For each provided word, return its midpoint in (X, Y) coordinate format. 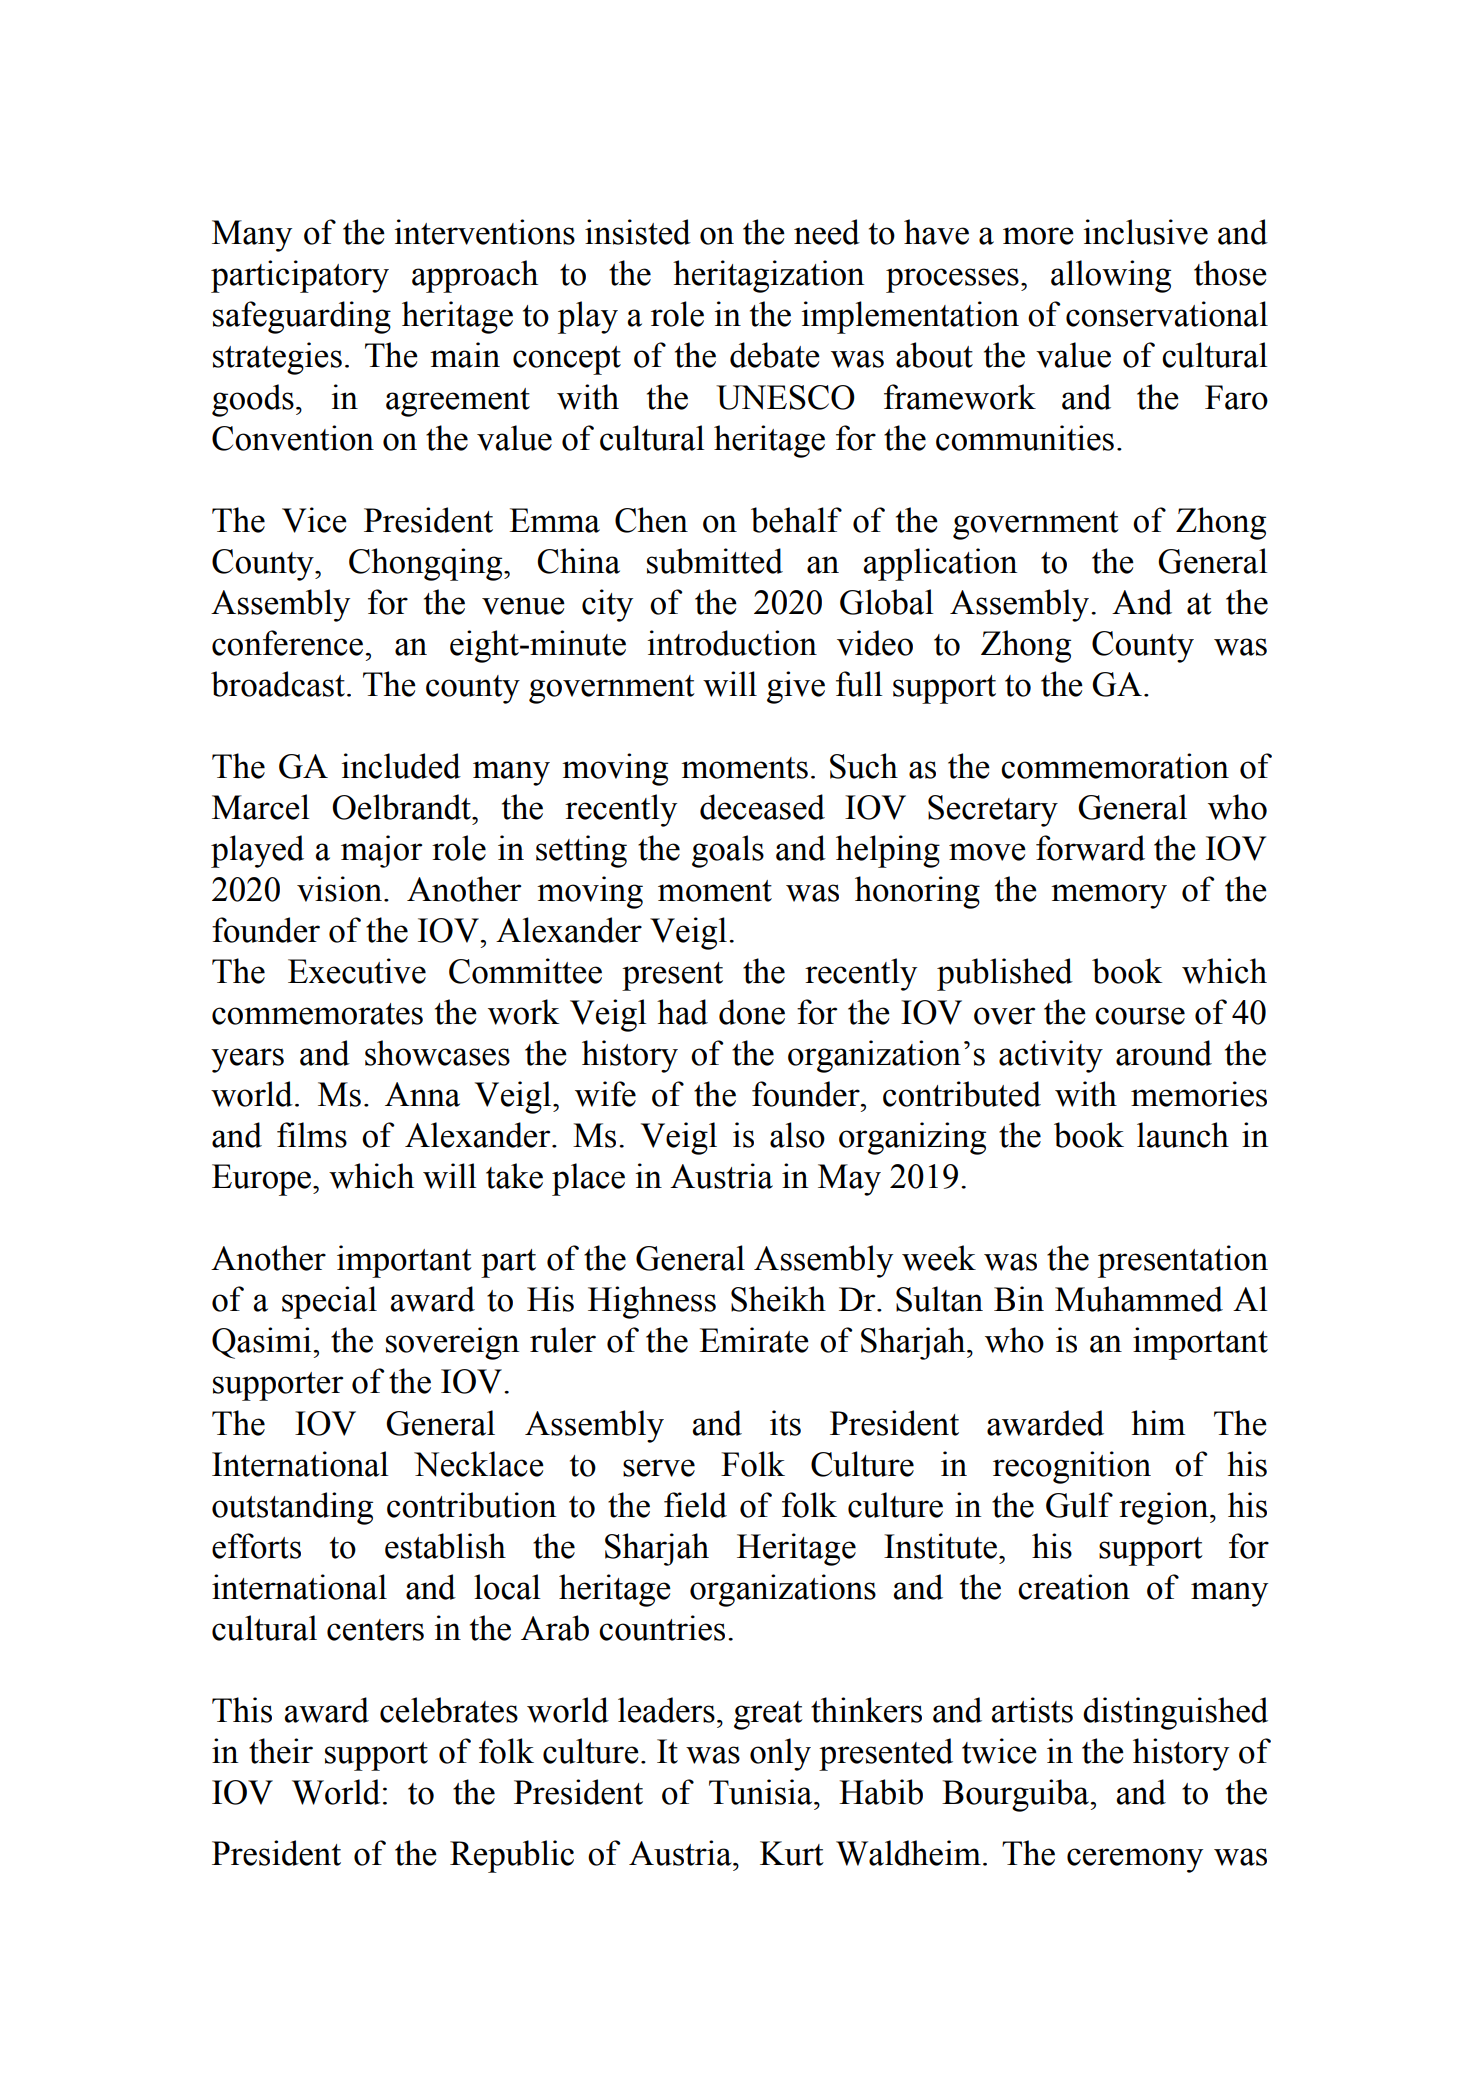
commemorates (317, 1014)
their (281, 1751)
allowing (1111, 276)
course (1140, 1016)
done (752, 1012)
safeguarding (302, 317)
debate (775, 355)
